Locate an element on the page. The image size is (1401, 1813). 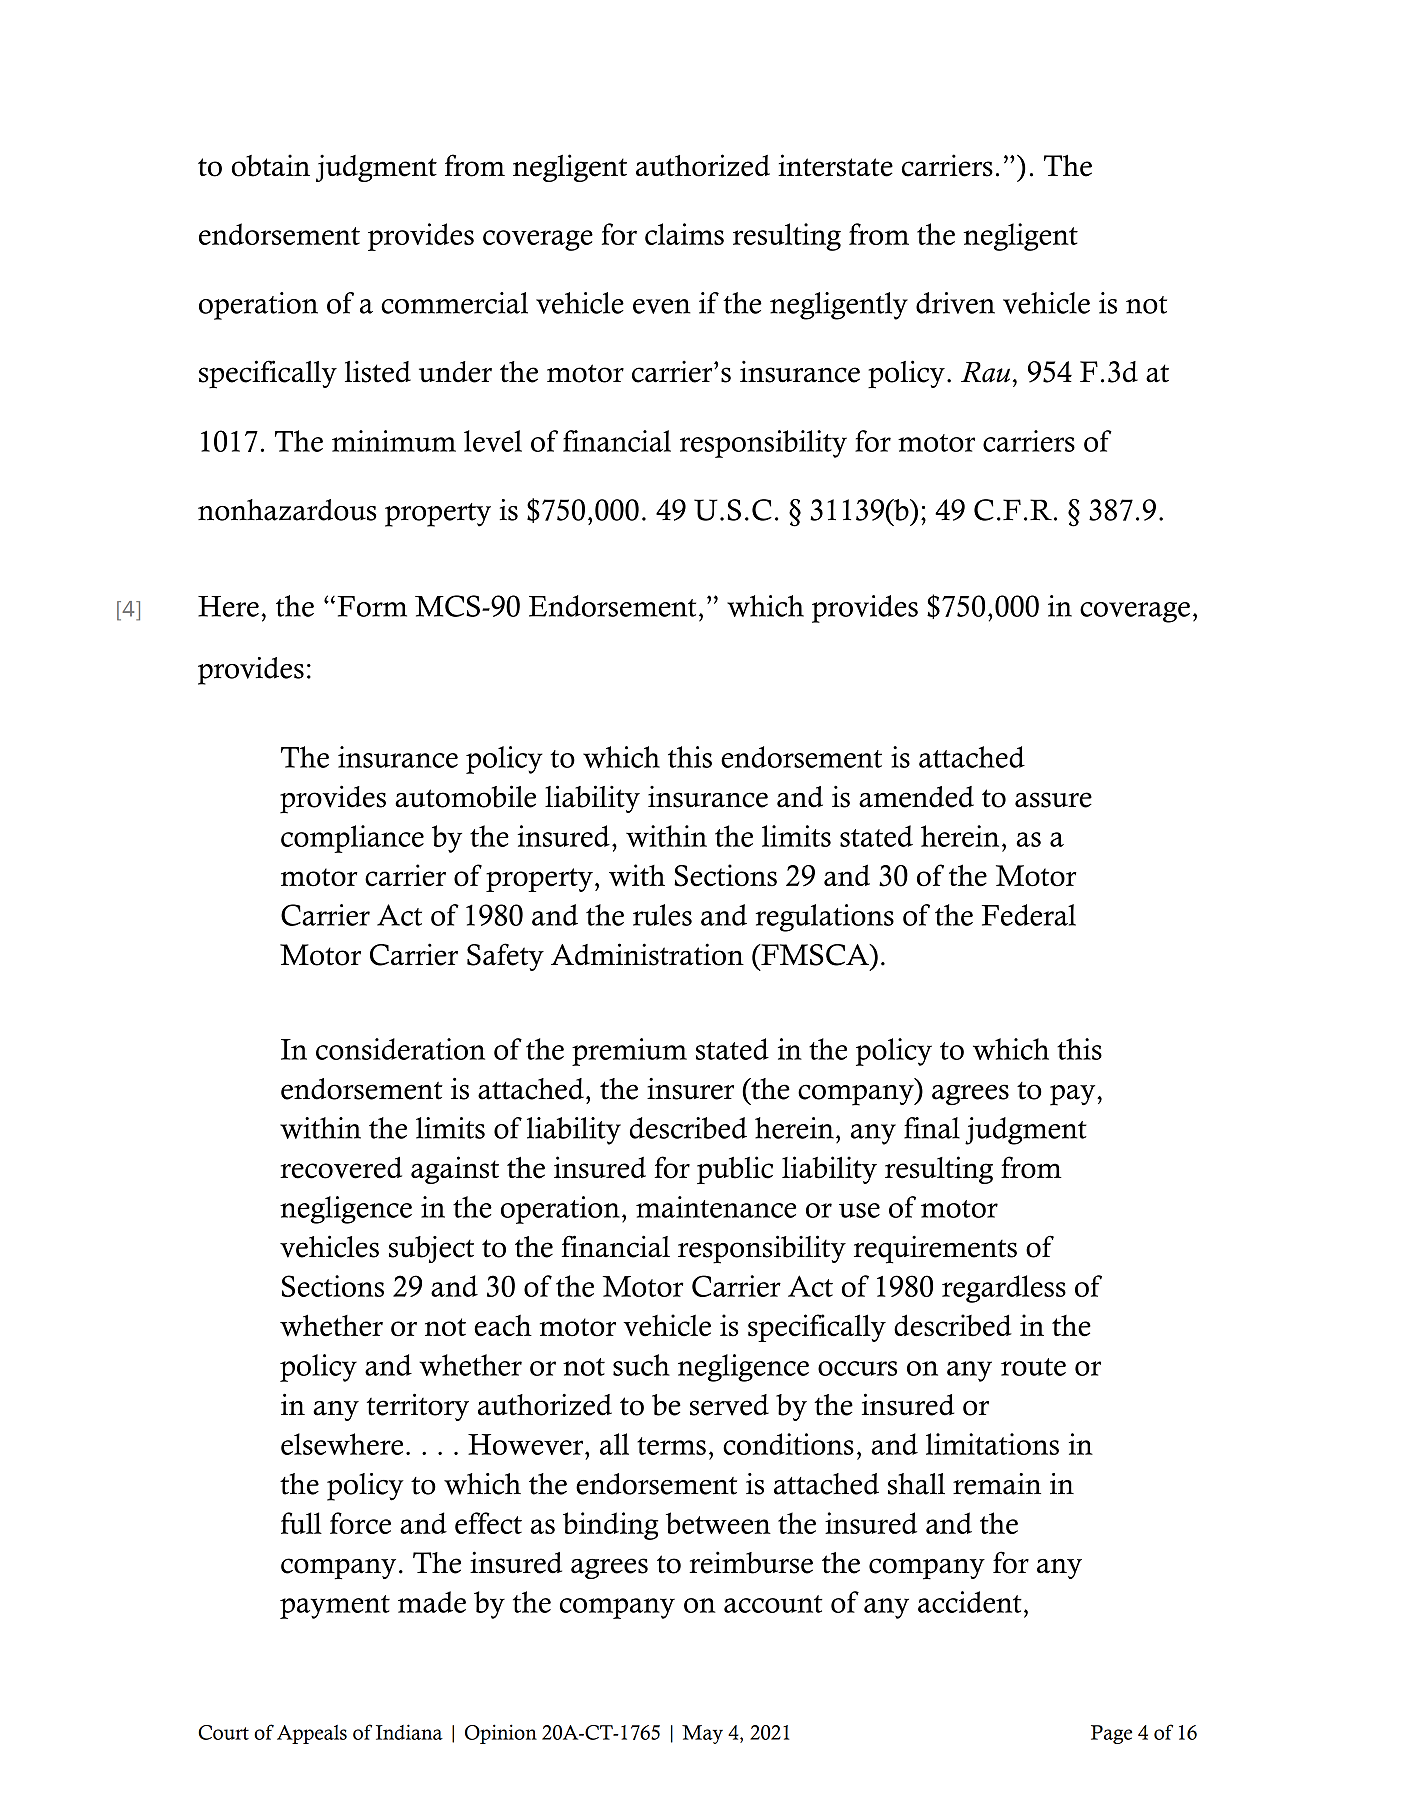
compliance is located at coordinates (352, 839).
